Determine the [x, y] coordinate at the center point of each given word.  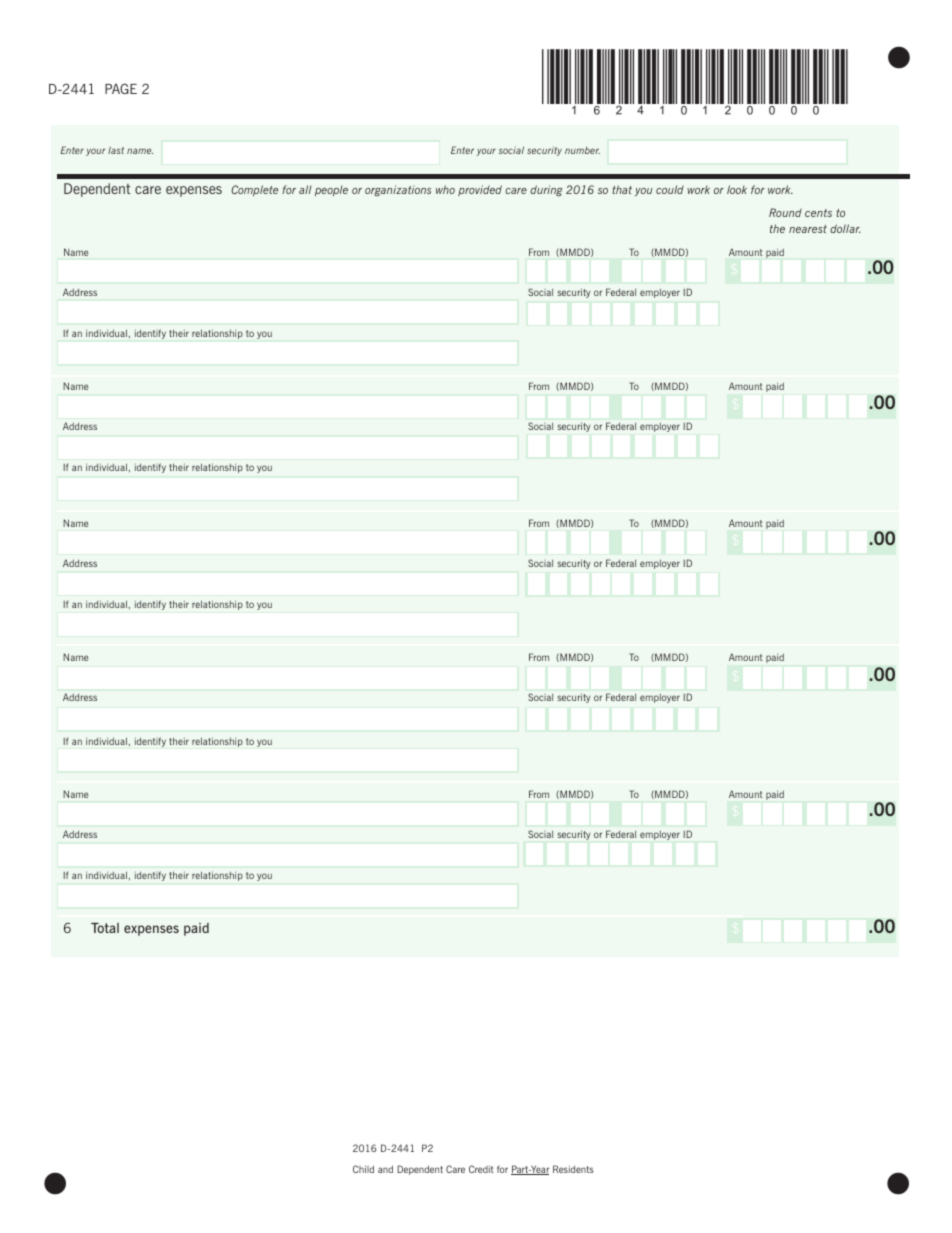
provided [480, 190]
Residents [573, 1169]
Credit [481, 1169]
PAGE [121, 88]
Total [105, 928]
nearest [808, 229]
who [445, 189]
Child [363, 1169]
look [737, 189]
